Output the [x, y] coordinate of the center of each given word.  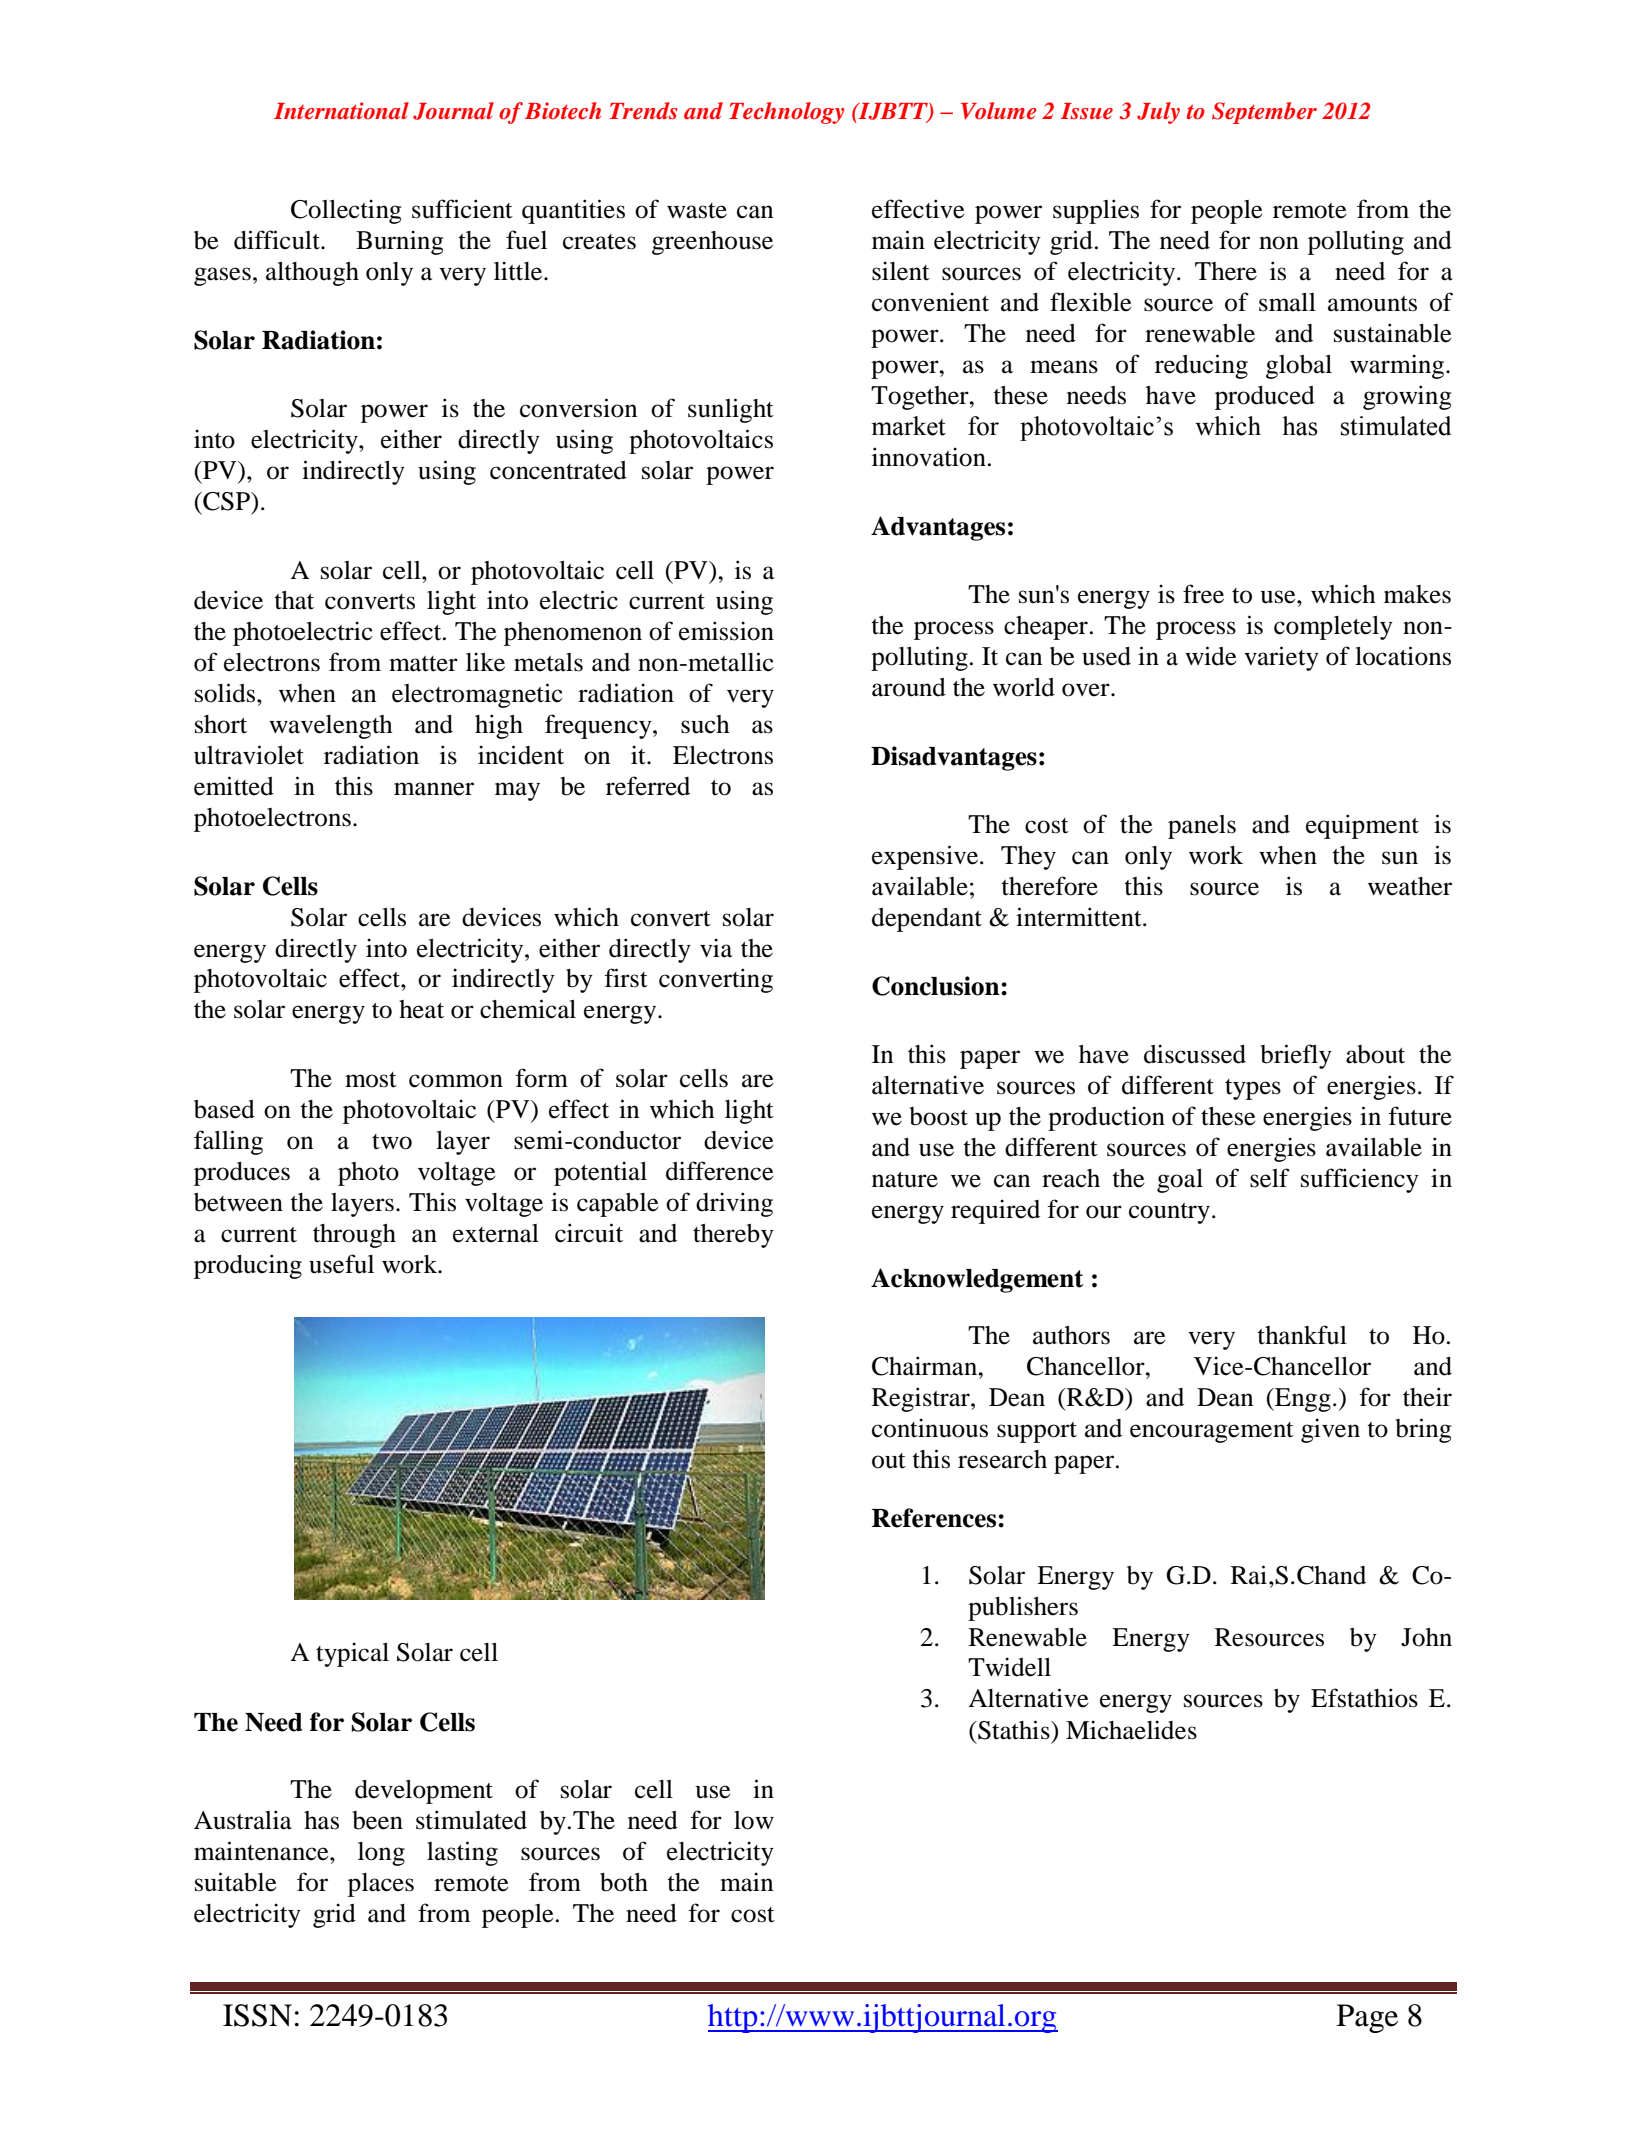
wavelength [331, 727]
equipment [1362, 826]
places [381, 1885]
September [1264, 113]
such [705, 724]
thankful [1302, 1335]
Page [1367, 2018]
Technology [786, 113]
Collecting [346, 211]
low [754, 1820]
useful [341, 1264]
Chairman [926, 1366]
